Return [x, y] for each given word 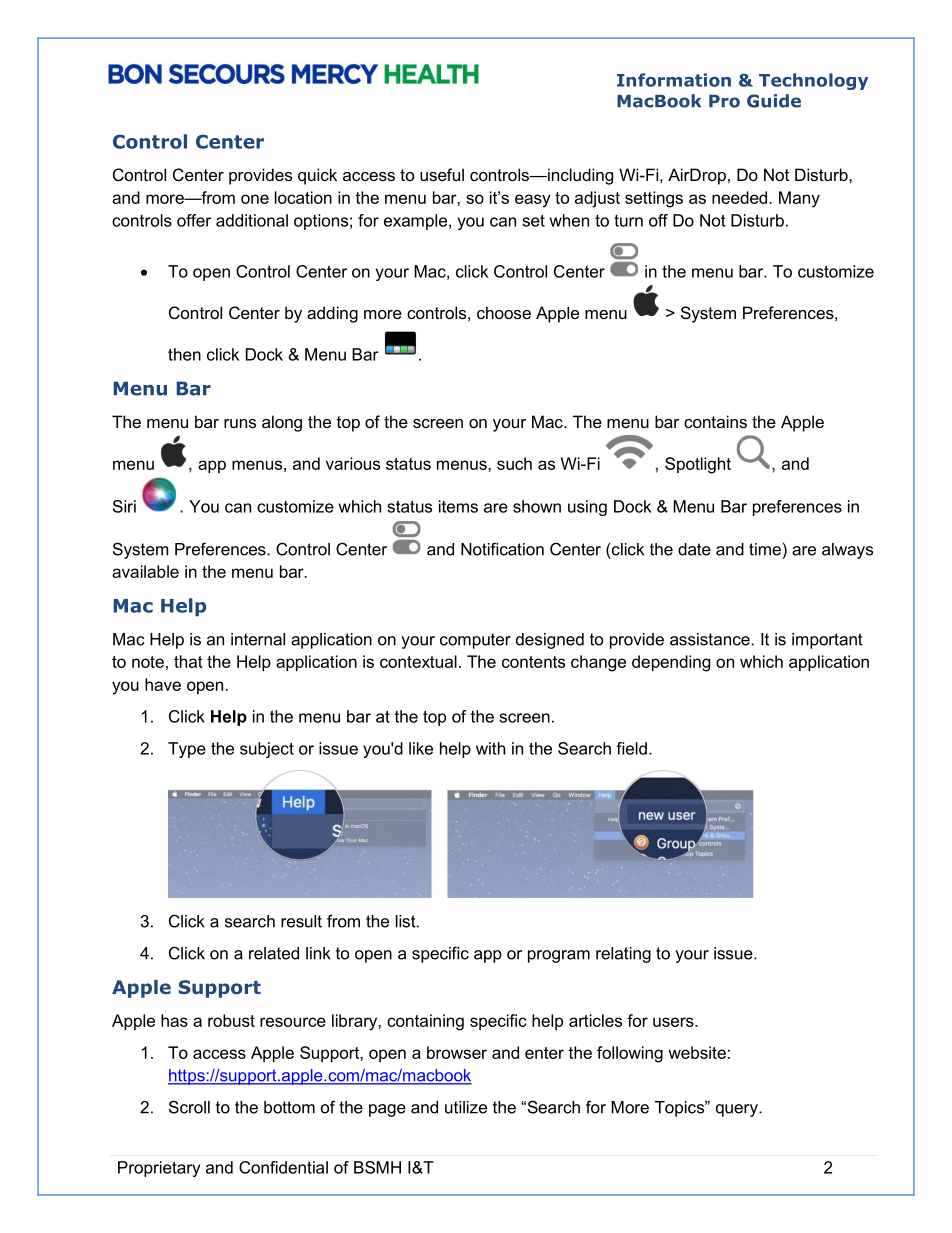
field [631, 748]
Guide [774, 101]
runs [240, 423]
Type [187, 750]
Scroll [189, 1107]
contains [715, 421]
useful [442, 174]
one [255, 199]
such [514, 463]
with [490, 748]
